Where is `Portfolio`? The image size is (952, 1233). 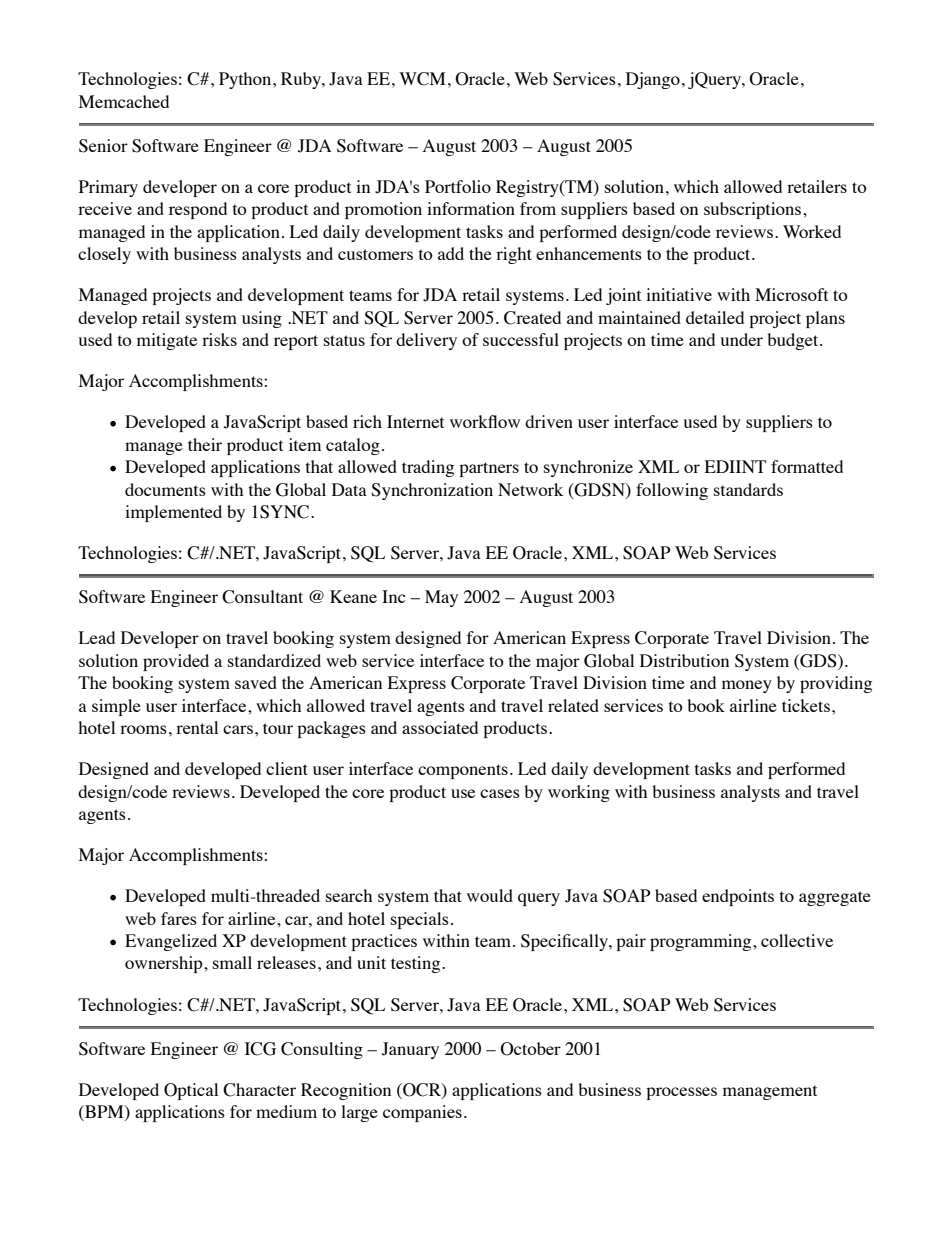 Portfolio is located at coordinates (458, 186).
